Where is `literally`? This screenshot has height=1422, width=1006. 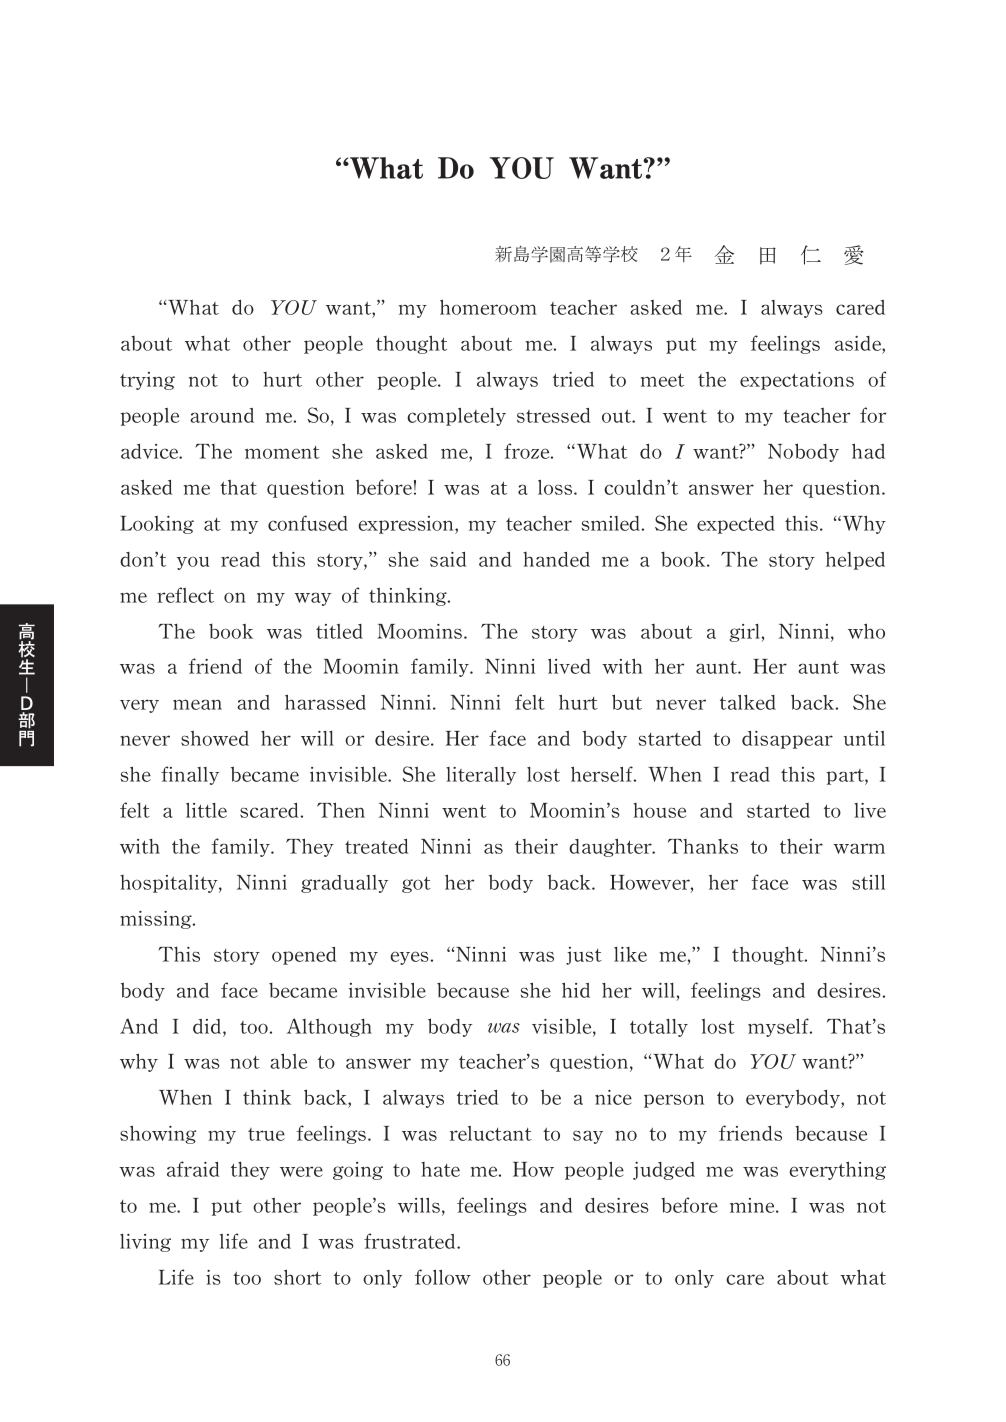 literally is located at coordinates (481, 776).
